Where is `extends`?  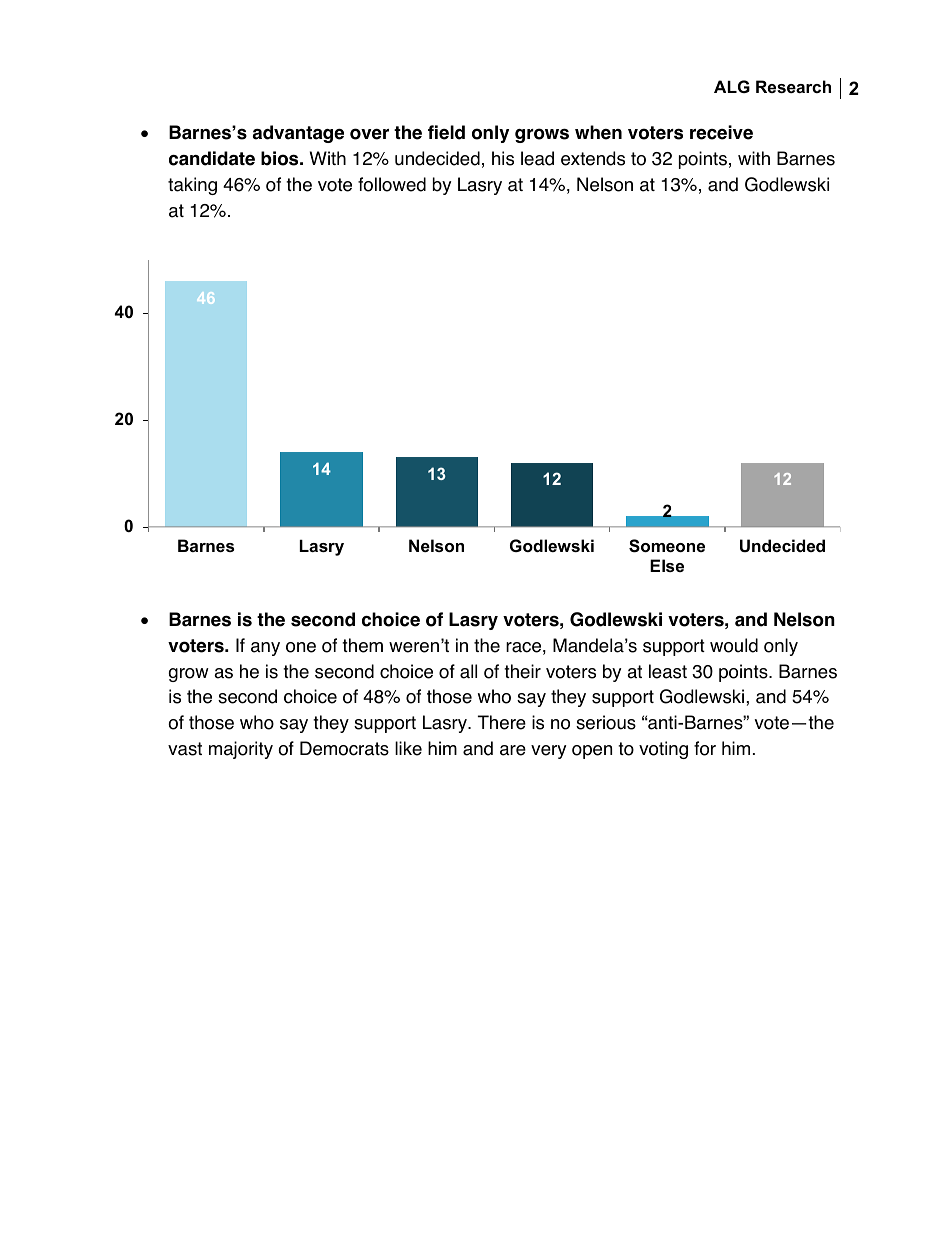
extends is located at coordinates (593, 158).
